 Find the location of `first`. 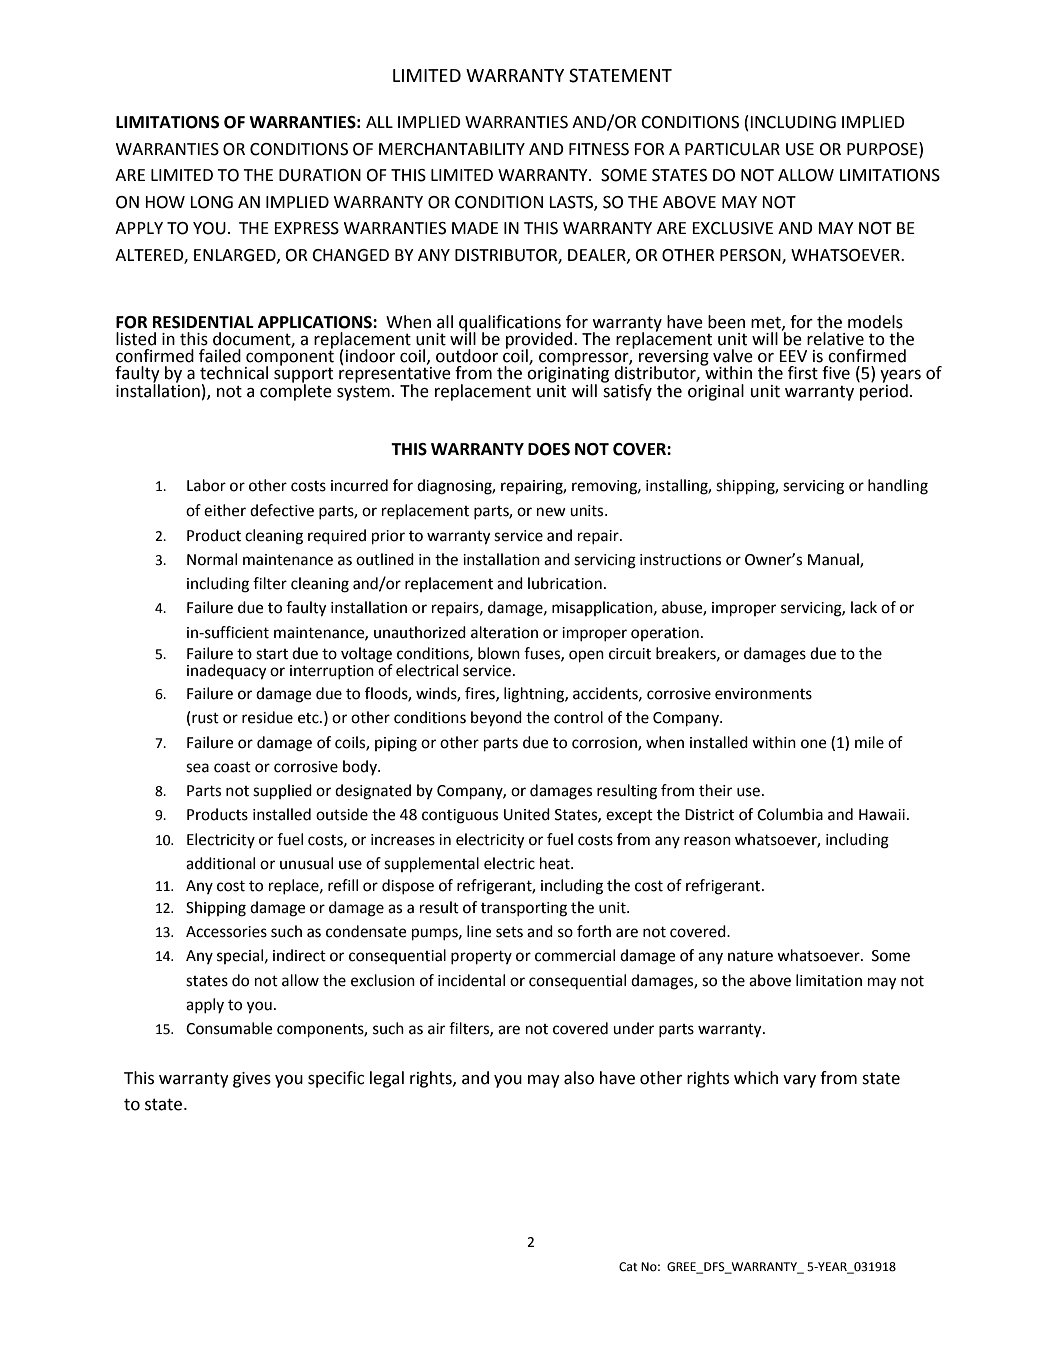

first is located at coordinates (803, 373).
